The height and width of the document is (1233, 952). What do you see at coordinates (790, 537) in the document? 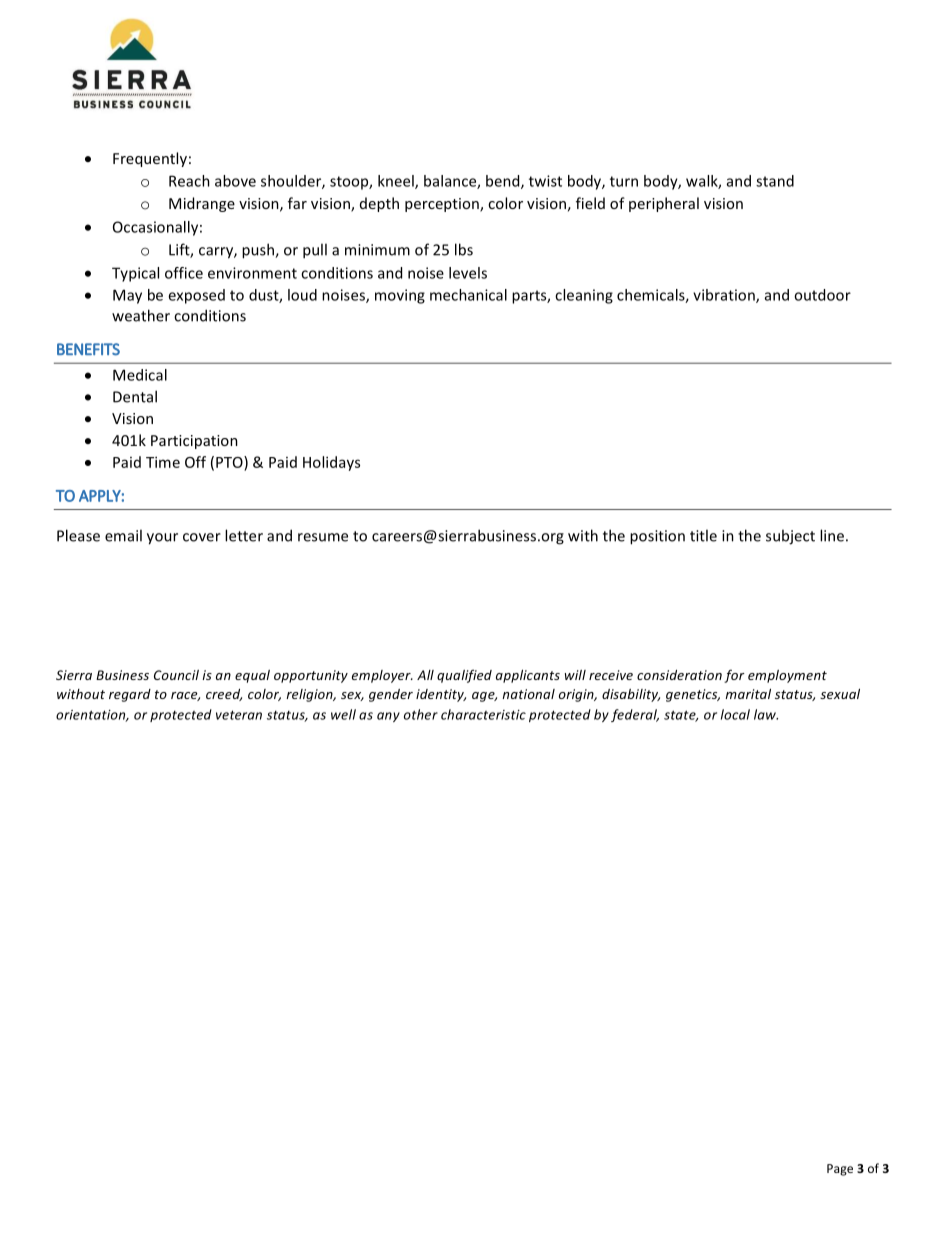
I see `subject` at bounding box center [790, 537].
